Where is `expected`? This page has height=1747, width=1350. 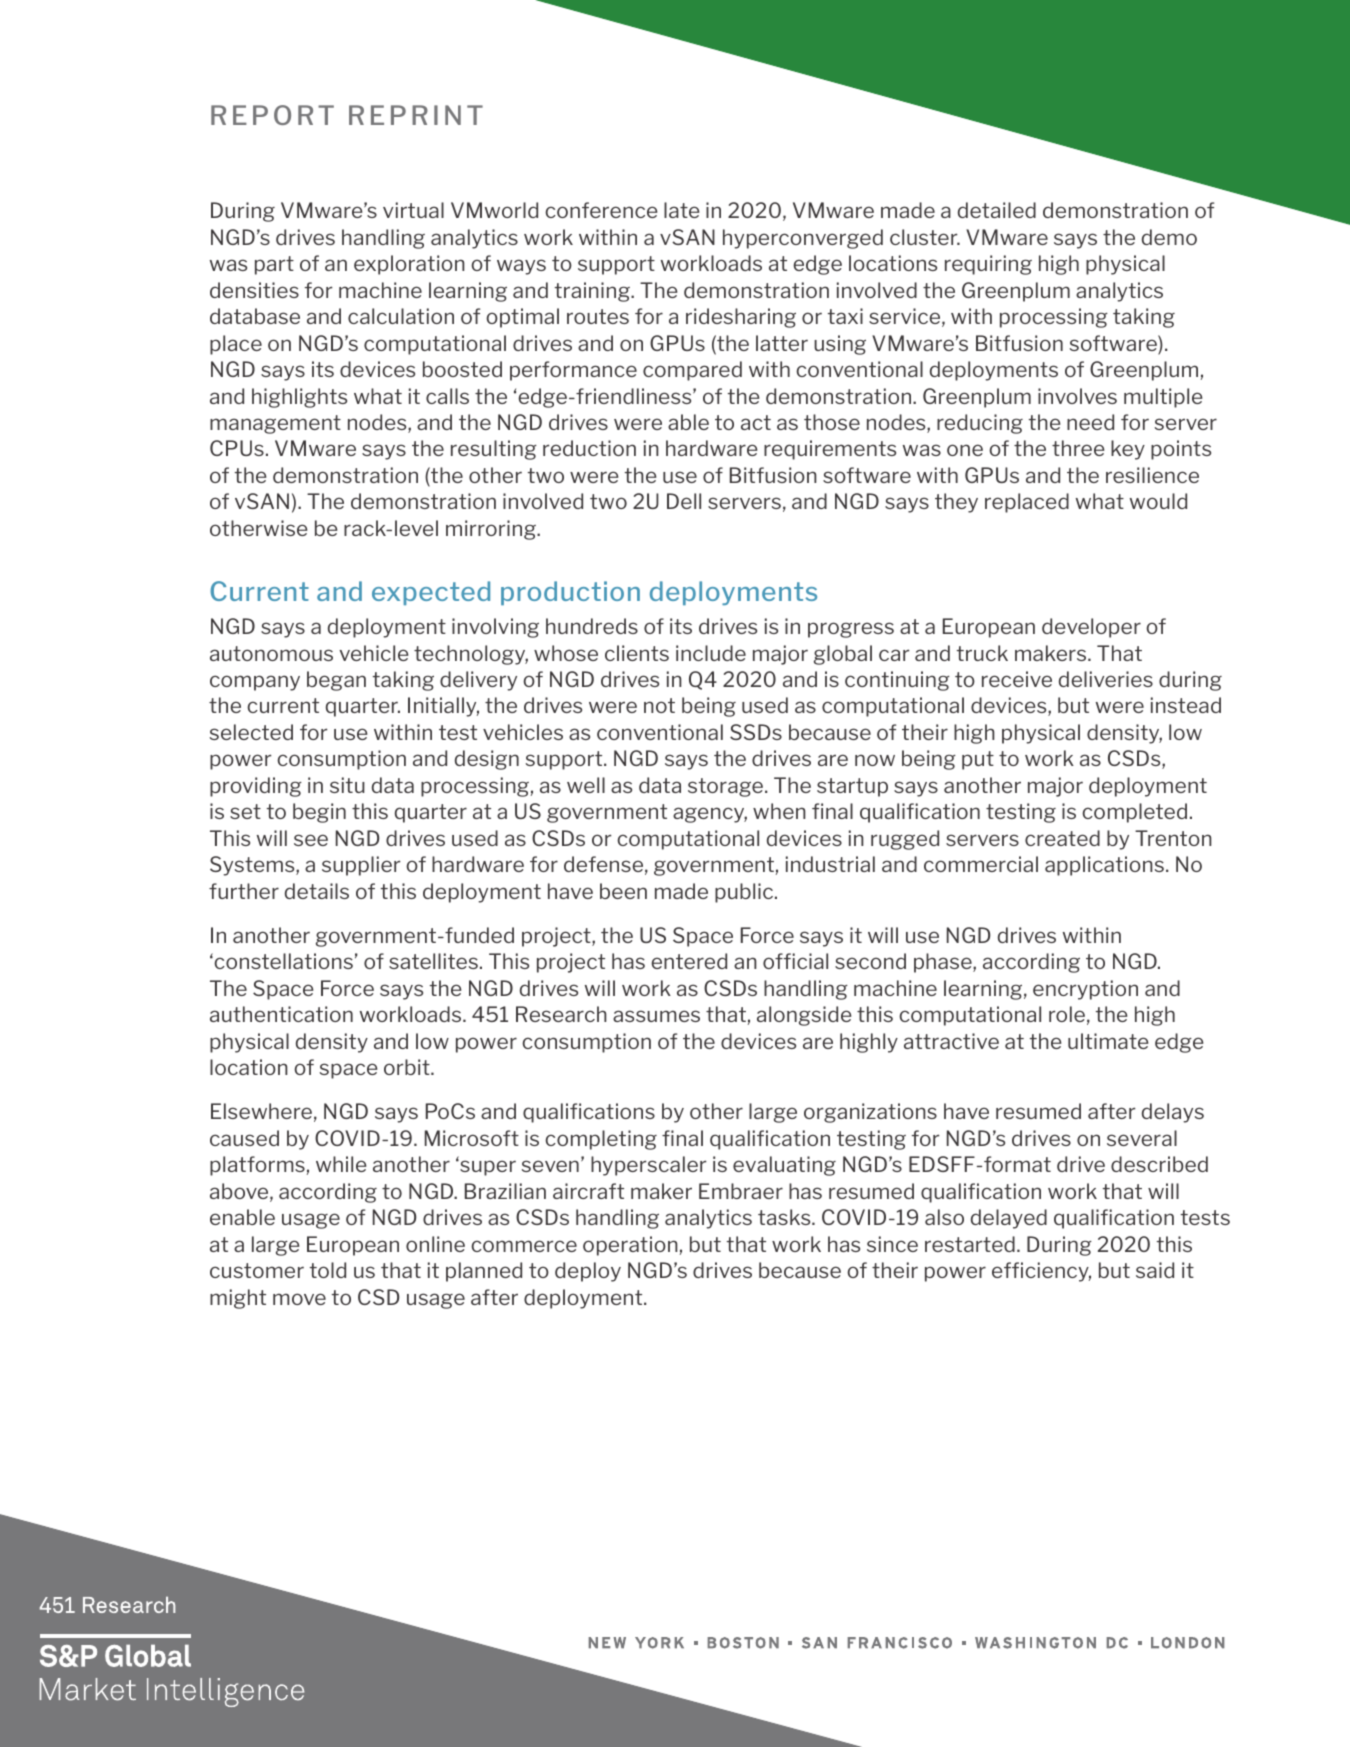
expected is located at coordinates (431, 593).
